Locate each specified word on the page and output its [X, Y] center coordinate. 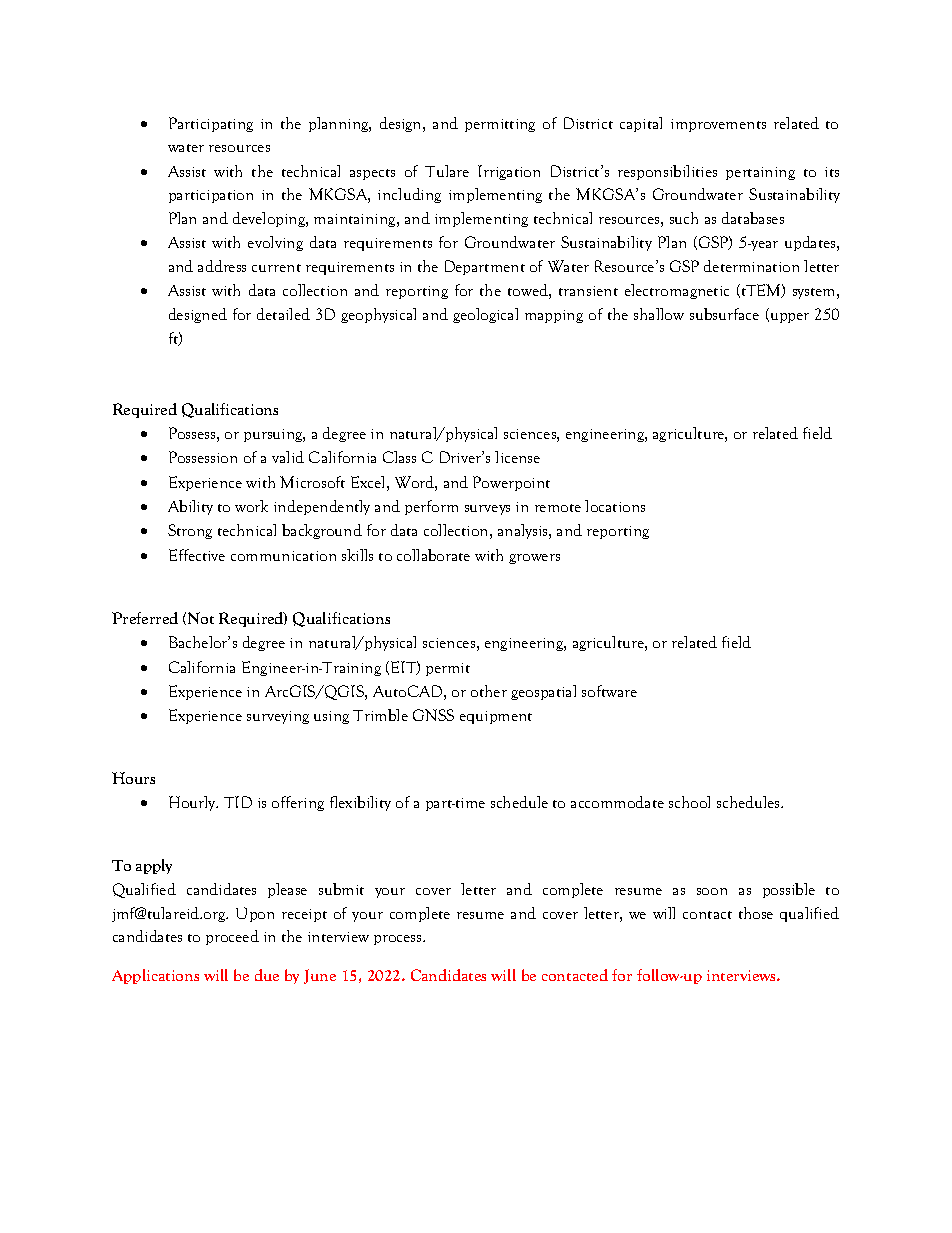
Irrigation [509, 172]
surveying [278, 717]
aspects [372, 174]
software [609, 691]
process [399, 940]
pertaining [760, 173]
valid [288, 457]
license [517, 457]
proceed [232, 937]
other [489, 691]
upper [788, 318]
